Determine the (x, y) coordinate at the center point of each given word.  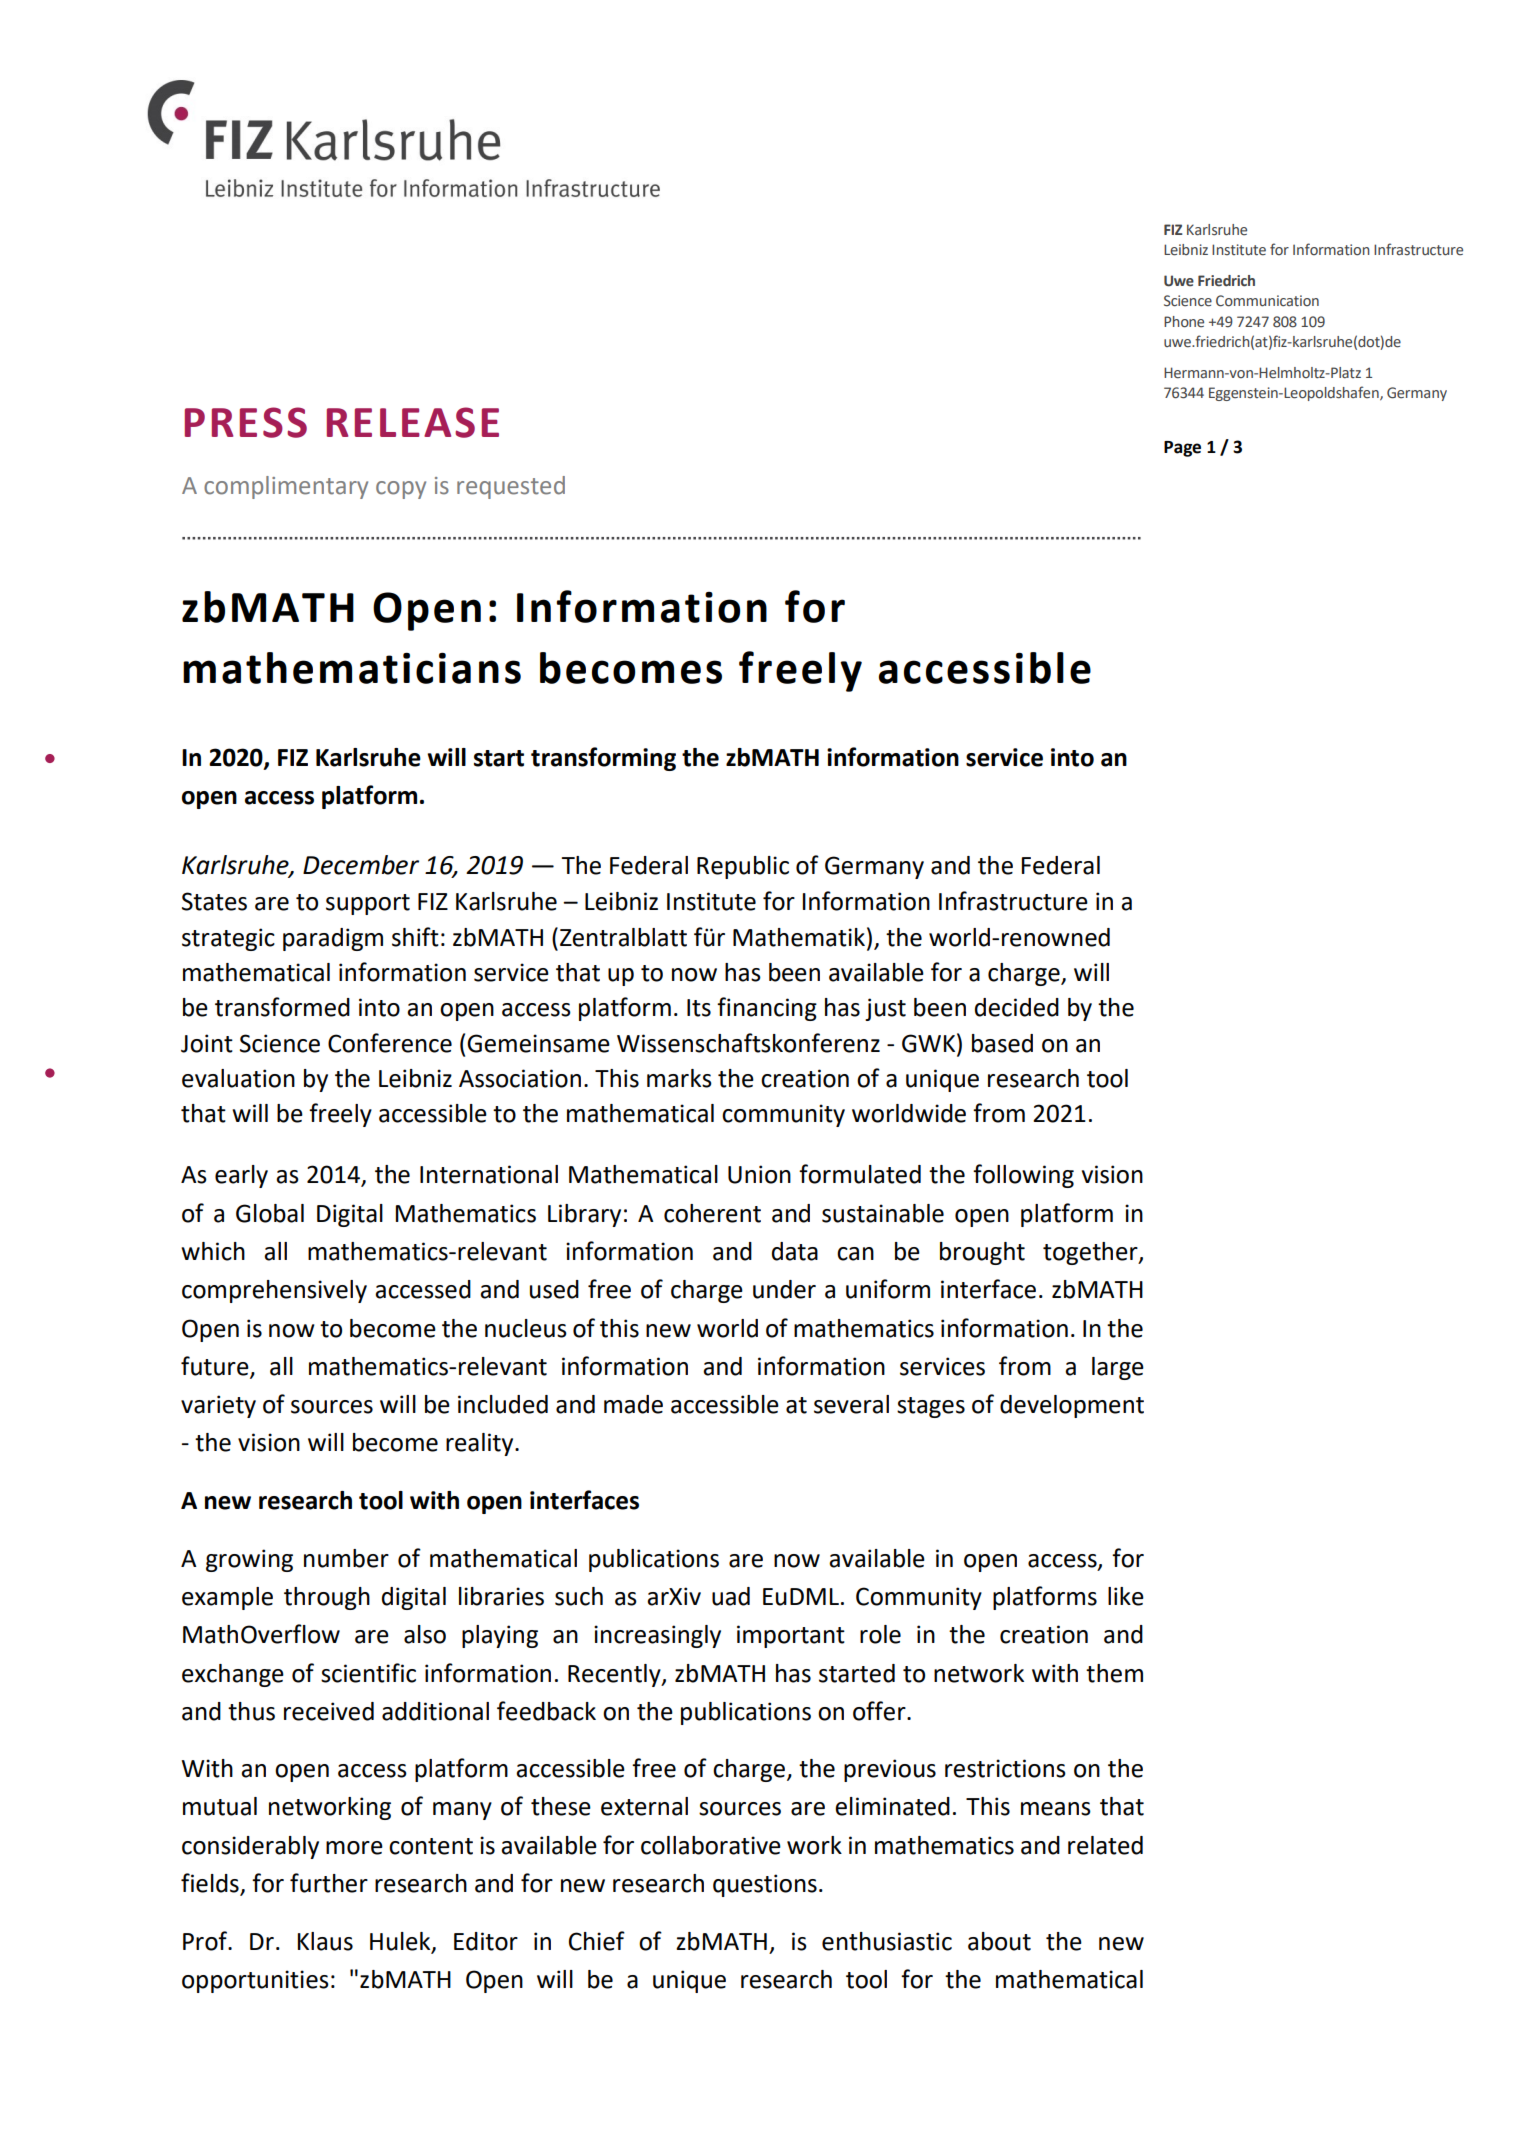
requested (511, 487)
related (1105, 1845)
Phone (1184, 322)
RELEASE (413, 422)
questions (765, 1885)
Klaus (325, 1941)
